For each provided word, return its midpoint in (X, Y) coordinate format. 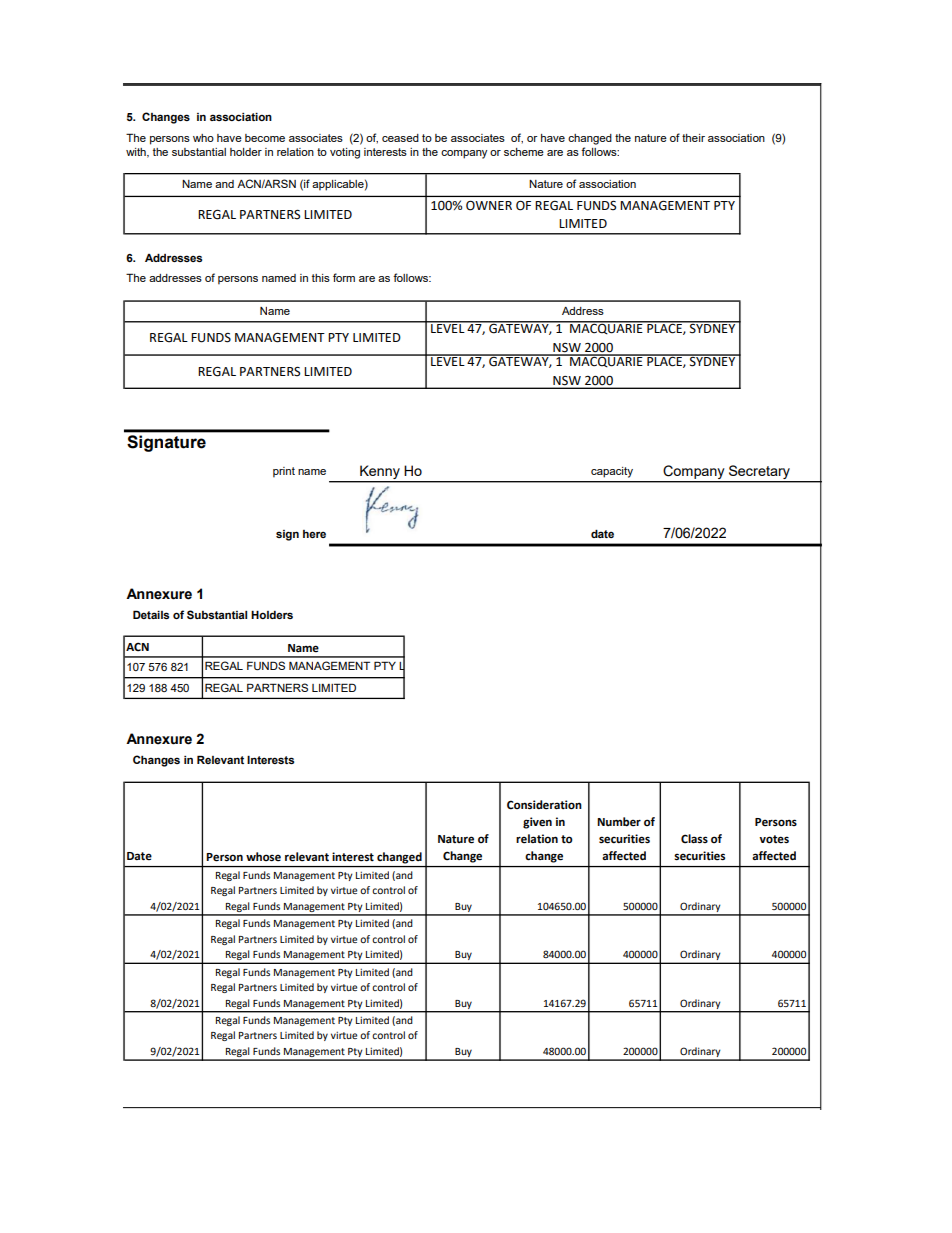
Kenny (380, 472)
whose (263, 857)
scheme (524, 152)
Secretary (759, 472)
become (265, 138)
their (693, 138)
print (284, 472)
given (537, 823)
